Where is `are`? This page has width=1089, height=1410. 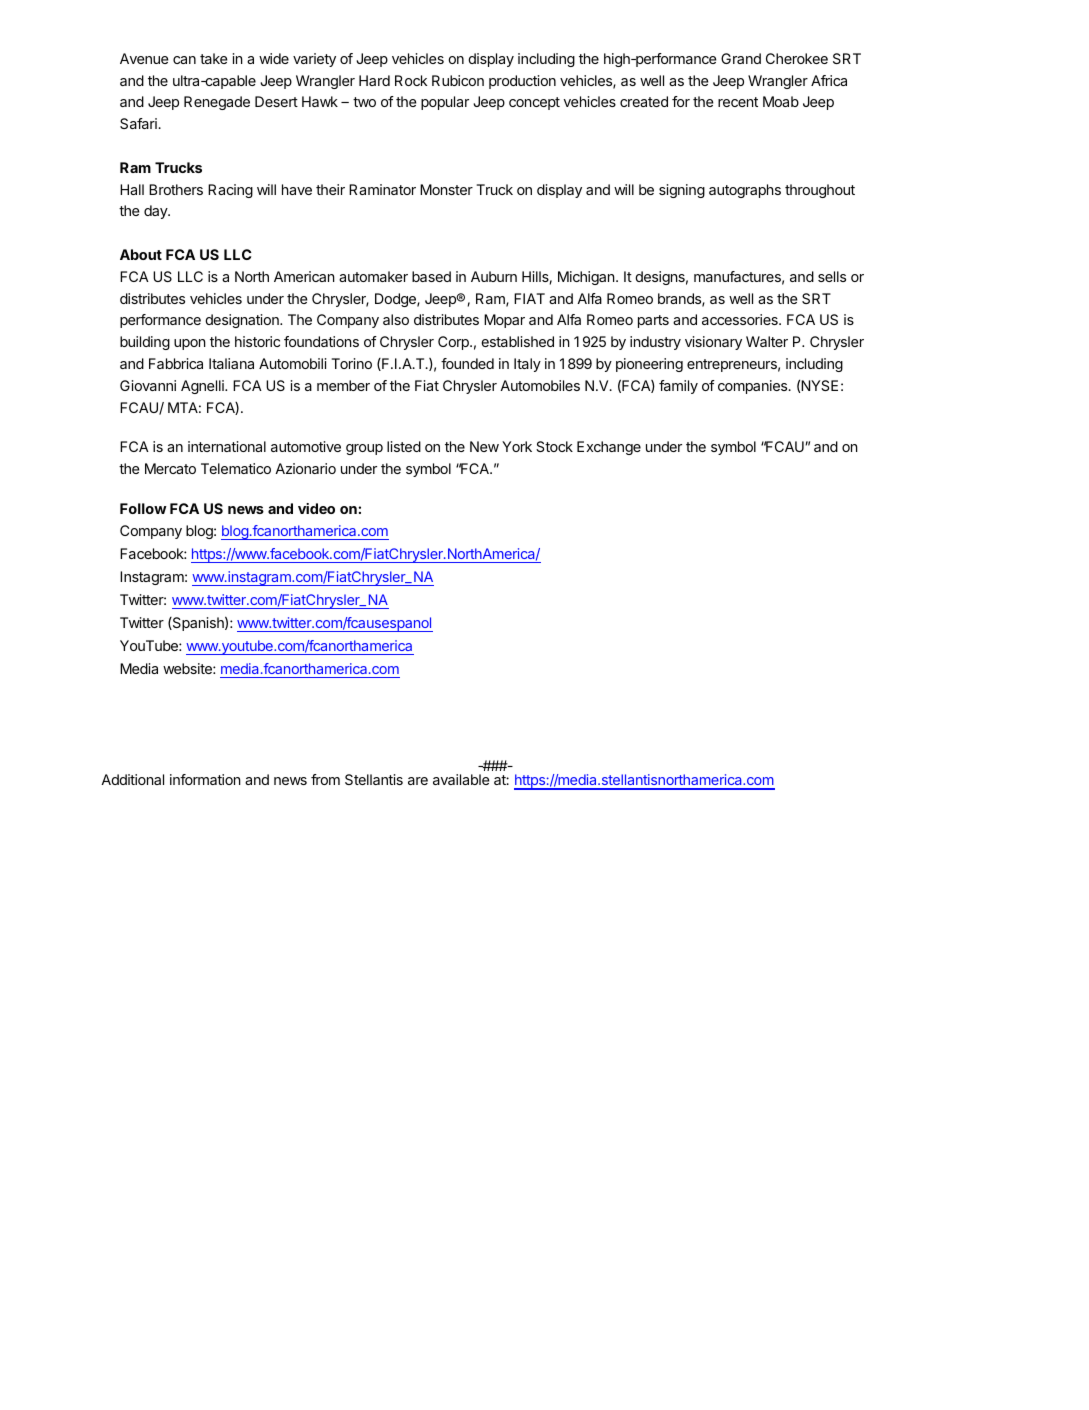
are is located at coordinates (418, 781).
